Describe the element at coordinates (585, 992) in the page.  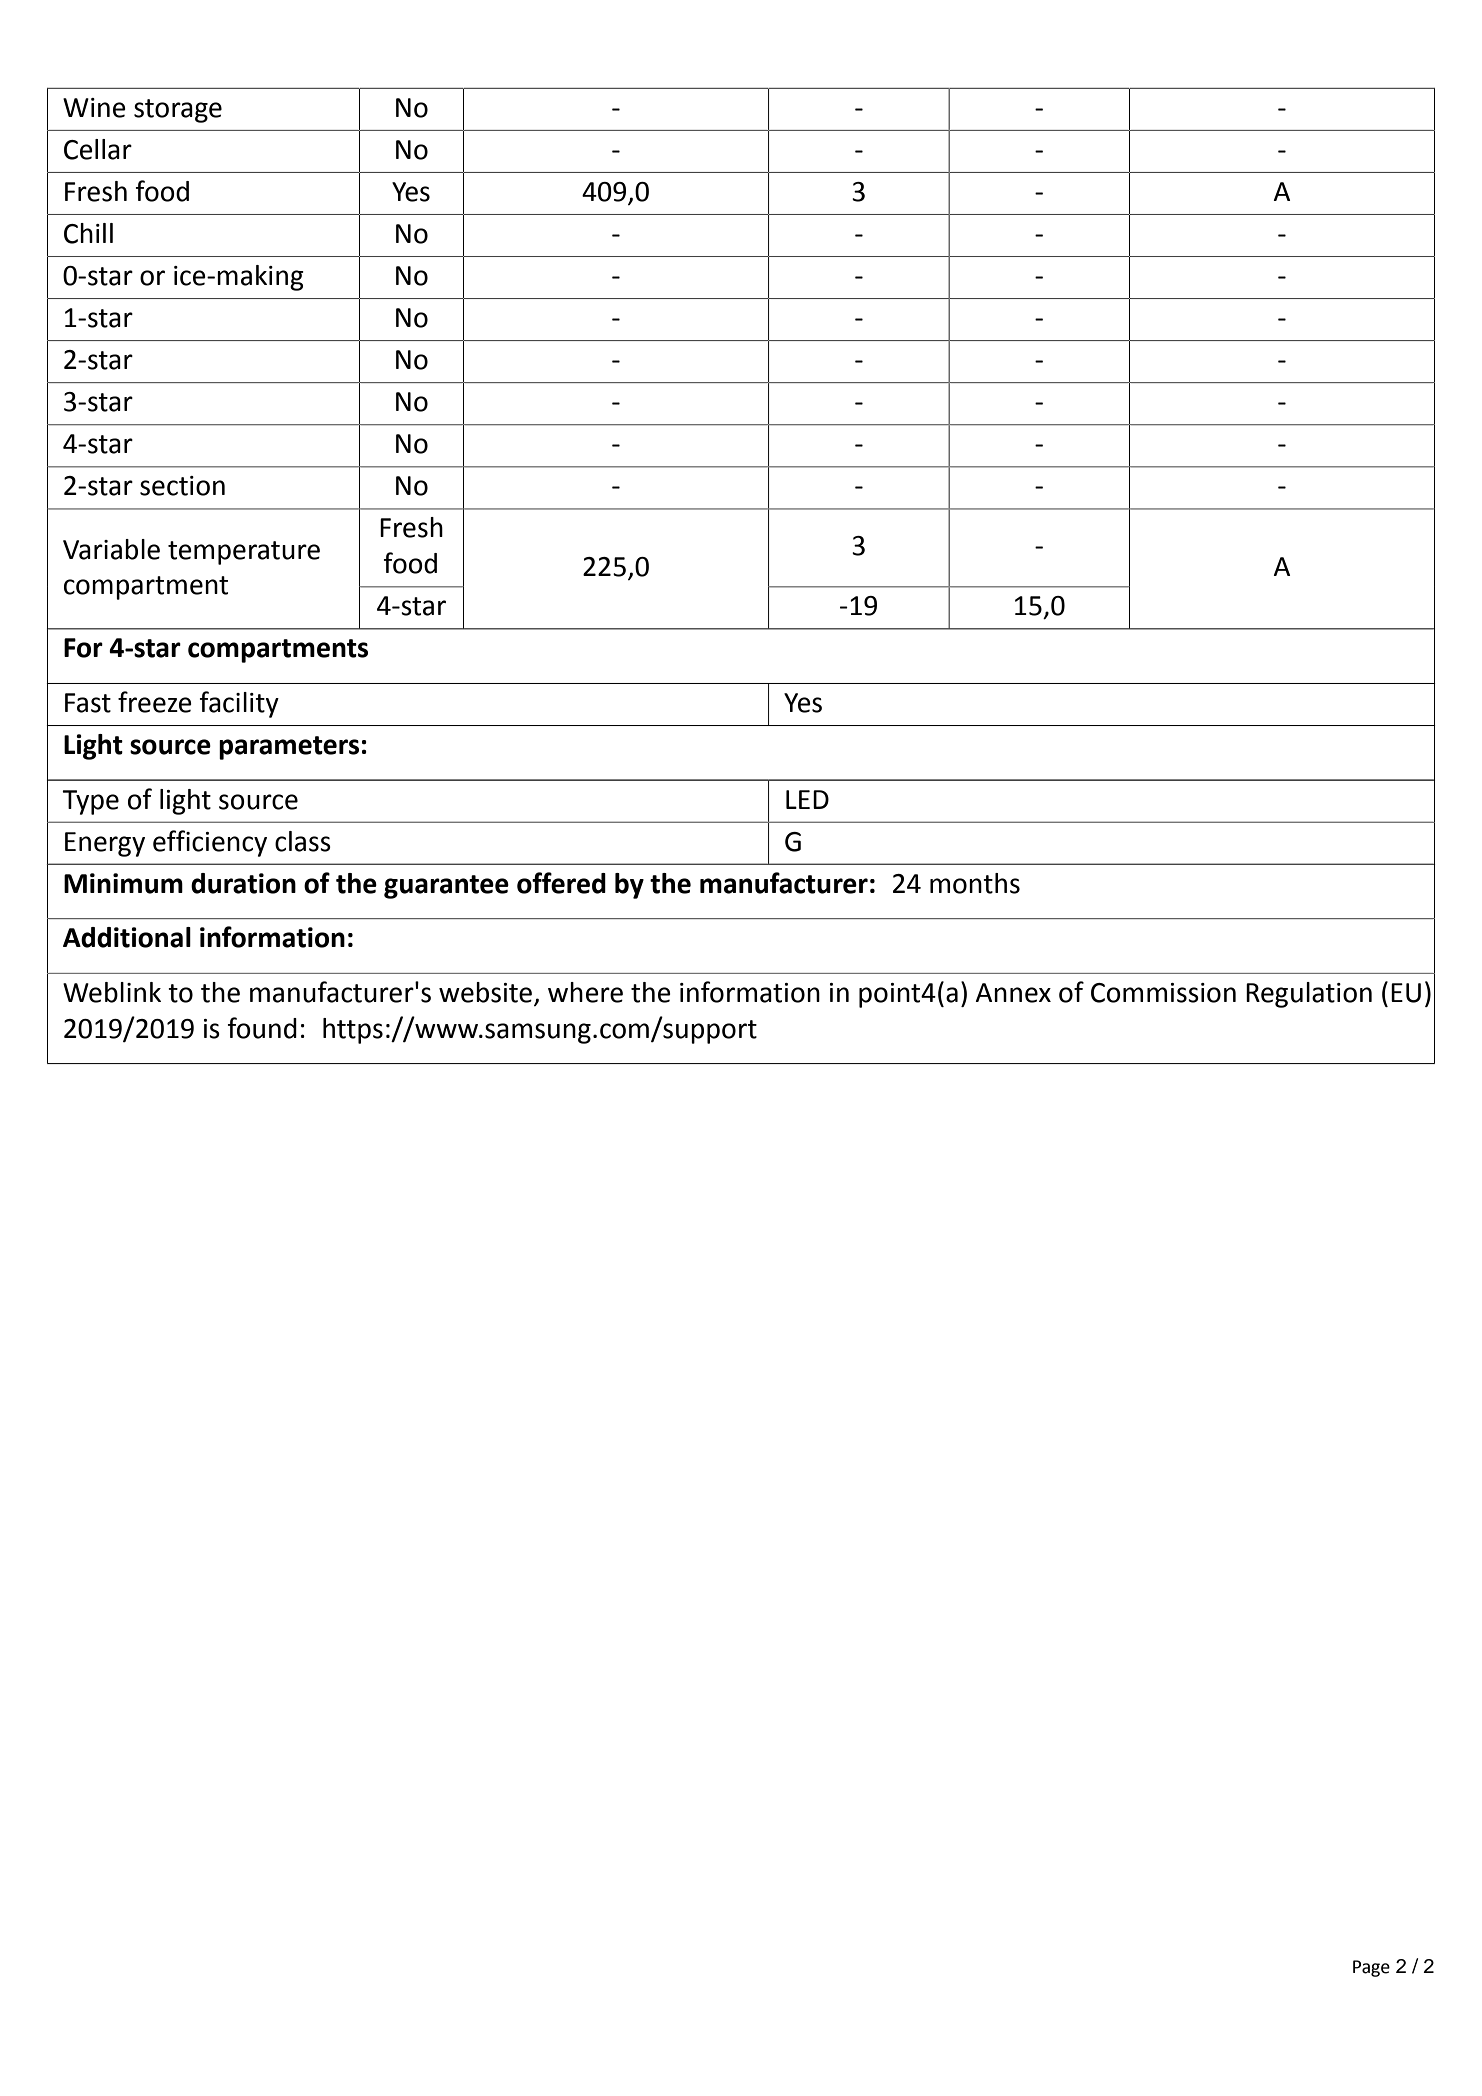
I see `where` at that location.
